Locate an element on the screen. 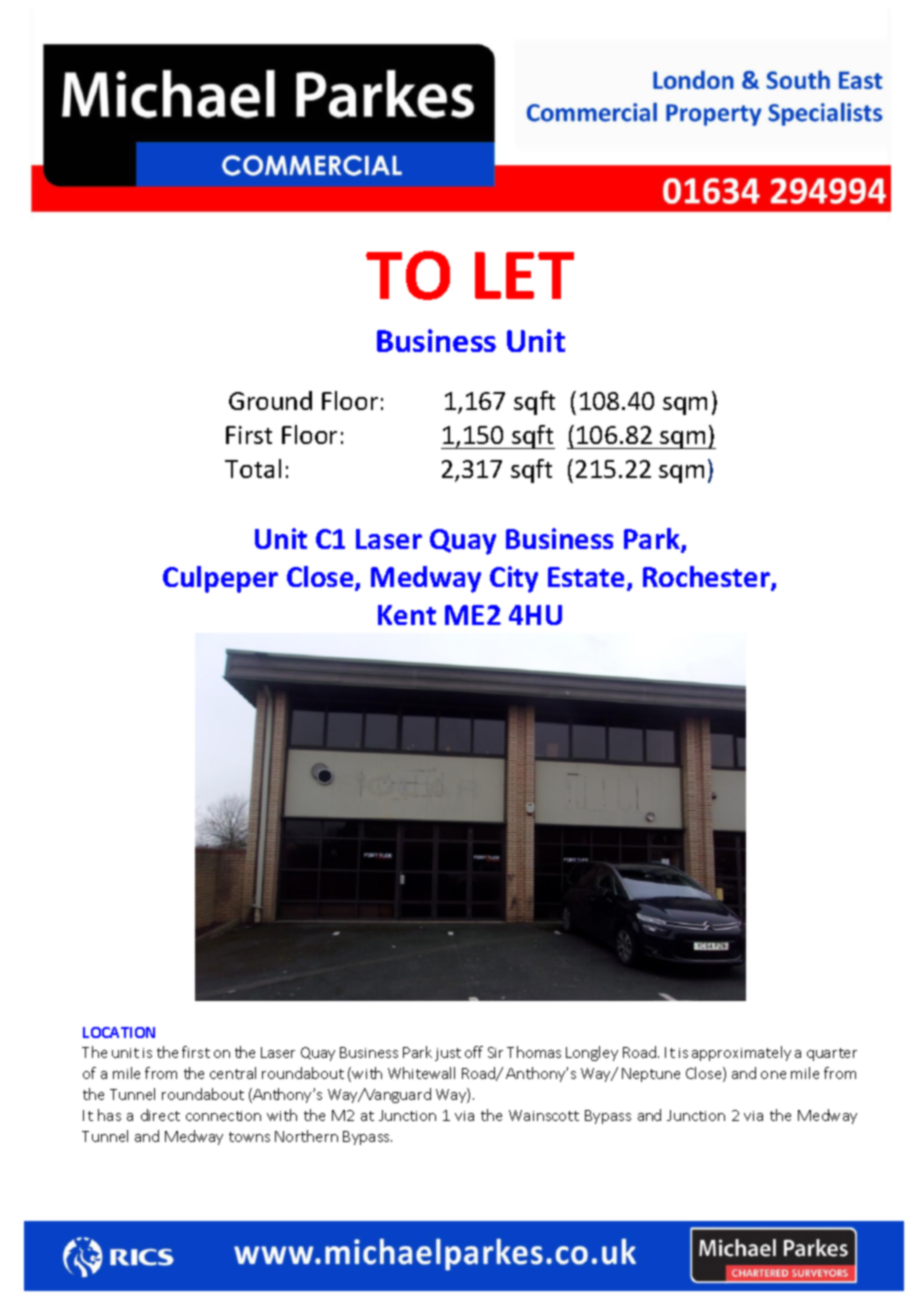  LET is located at coordinates (524, 275).
